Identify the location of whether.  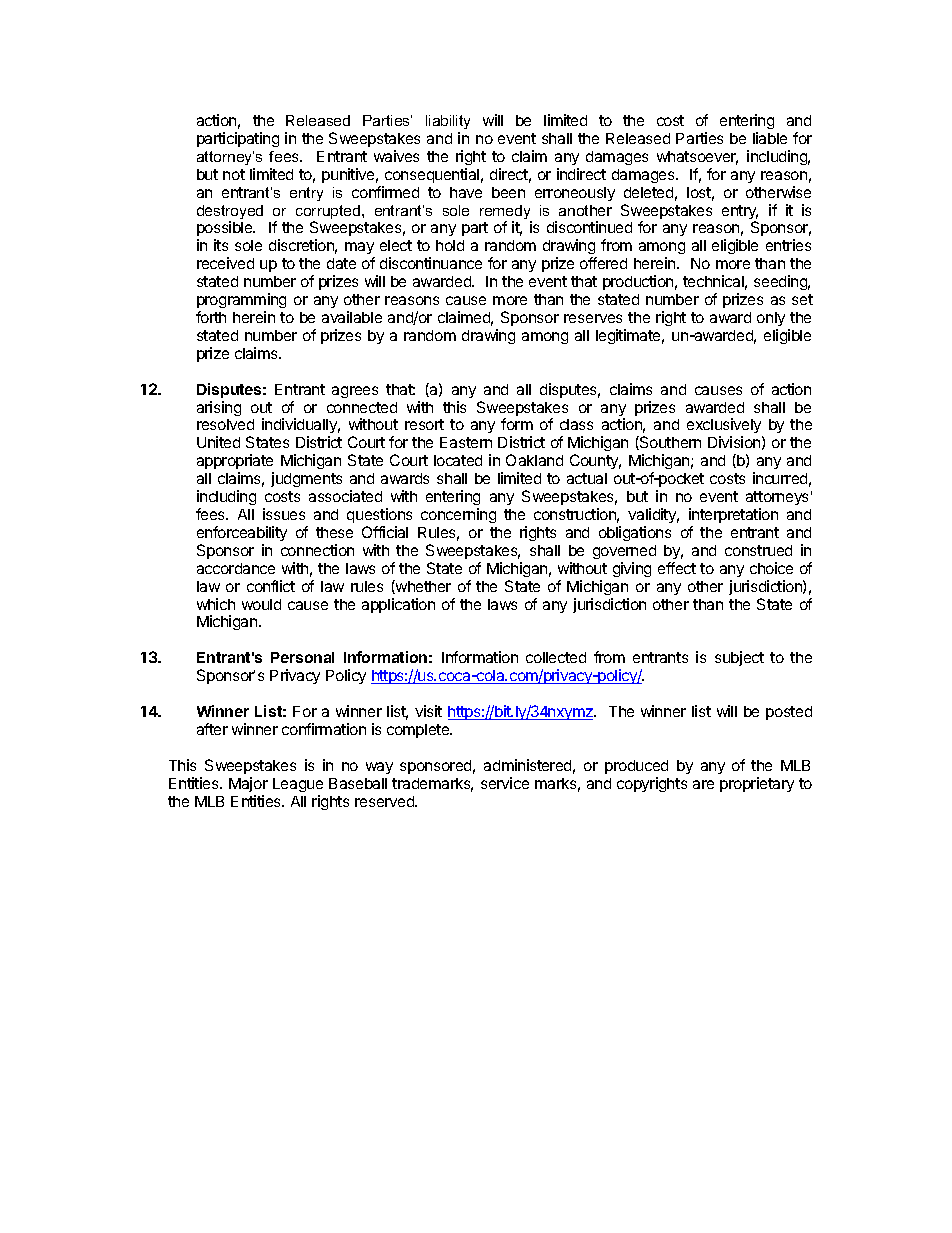
(422, 587).
